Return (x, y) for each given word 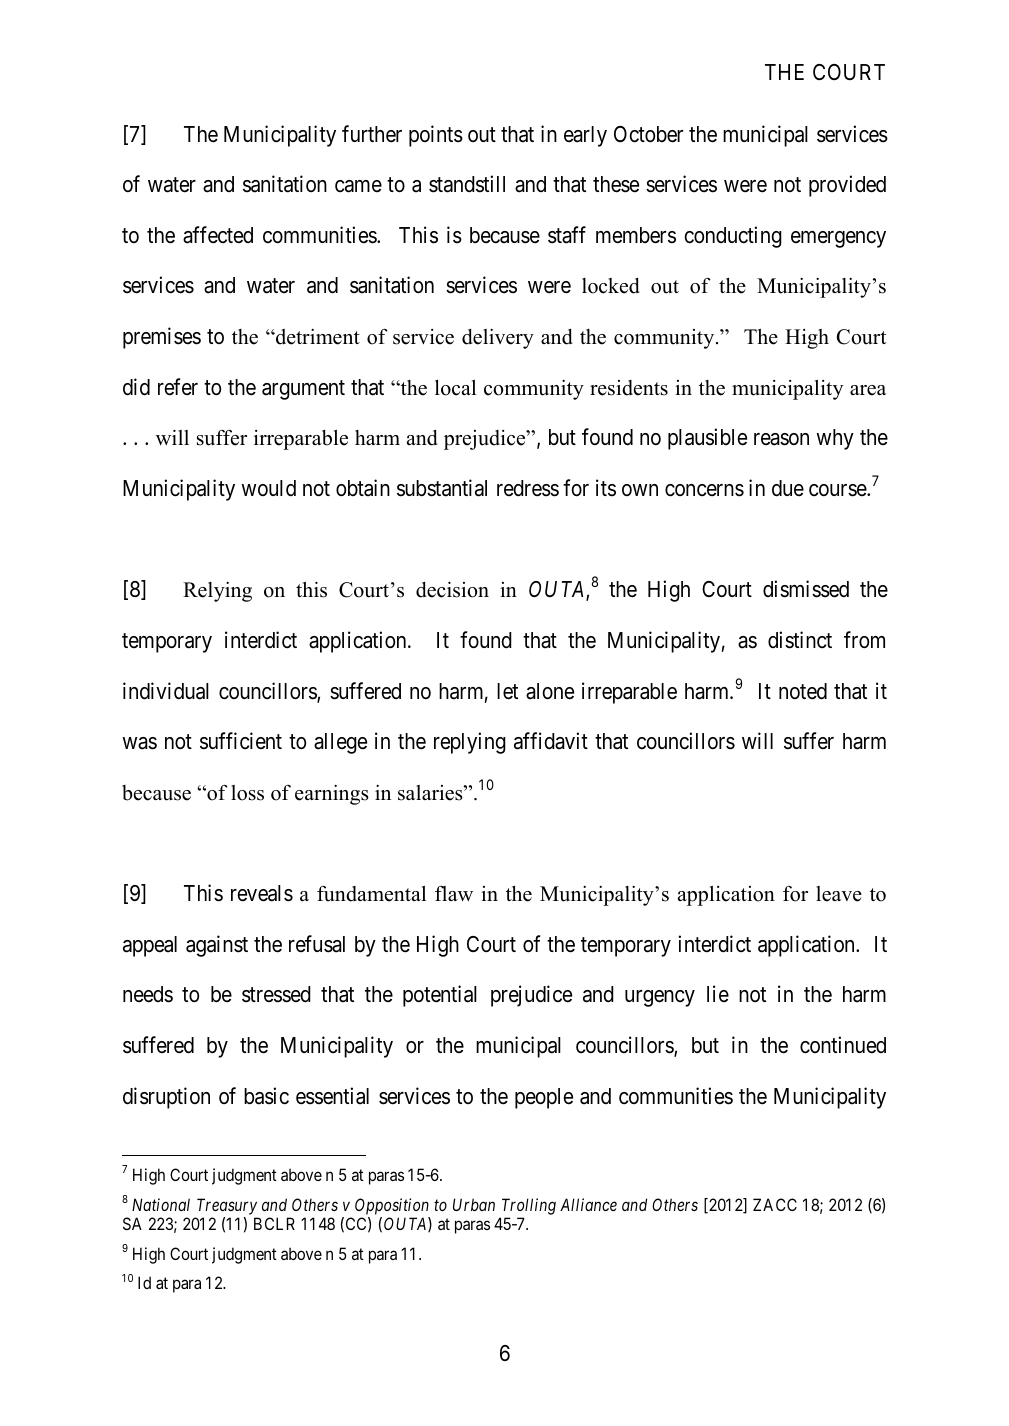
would (268, 488)
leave (839, 894)
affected (218, 235)
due (788, 488)
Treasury (227, 1206)
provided (847, 186)
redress (528, 488)
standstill (467, 184)
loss (247, 793)
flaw (454, 893)
